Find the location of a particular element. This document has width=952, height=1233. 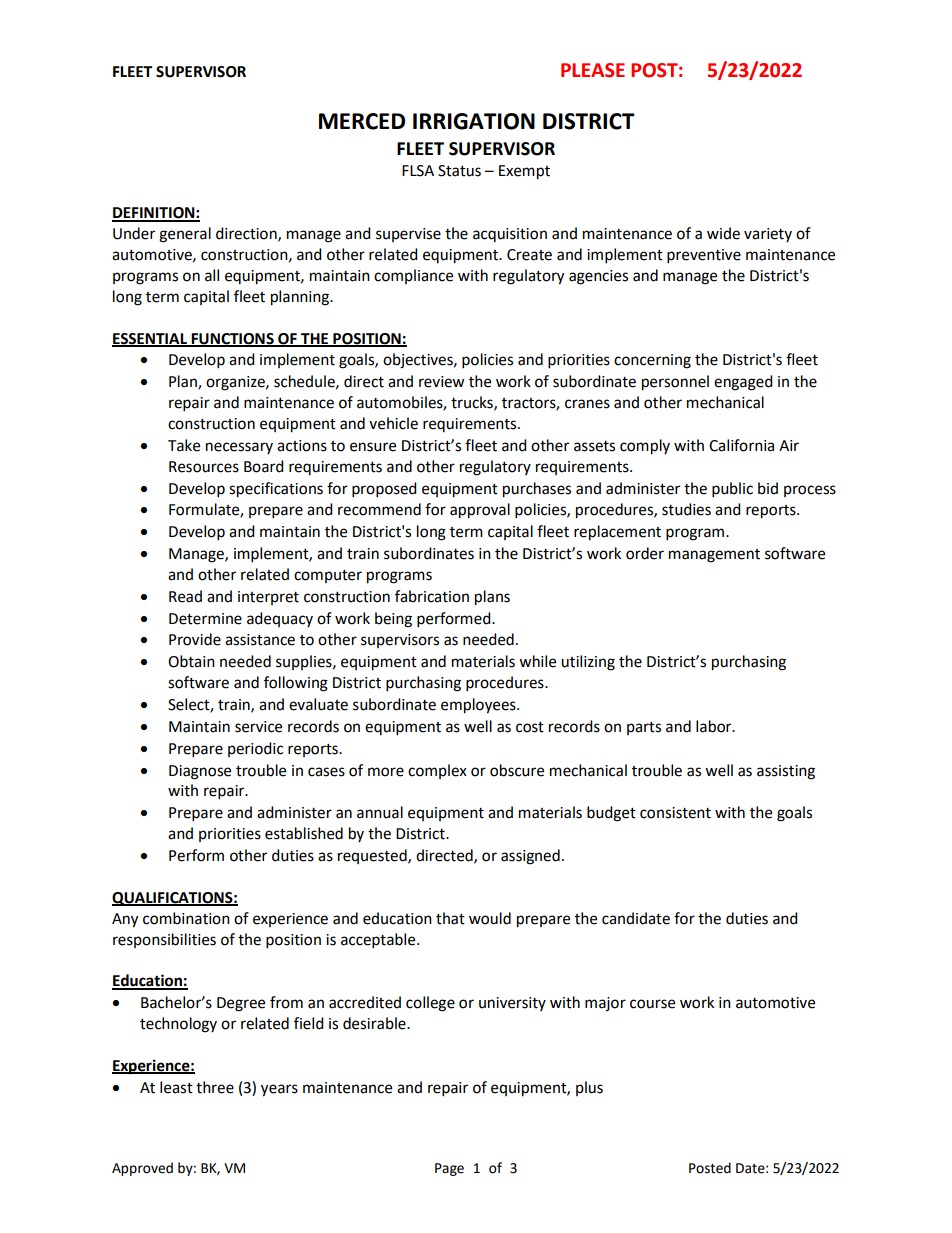

Resources is located at coordinates (204, 467).
